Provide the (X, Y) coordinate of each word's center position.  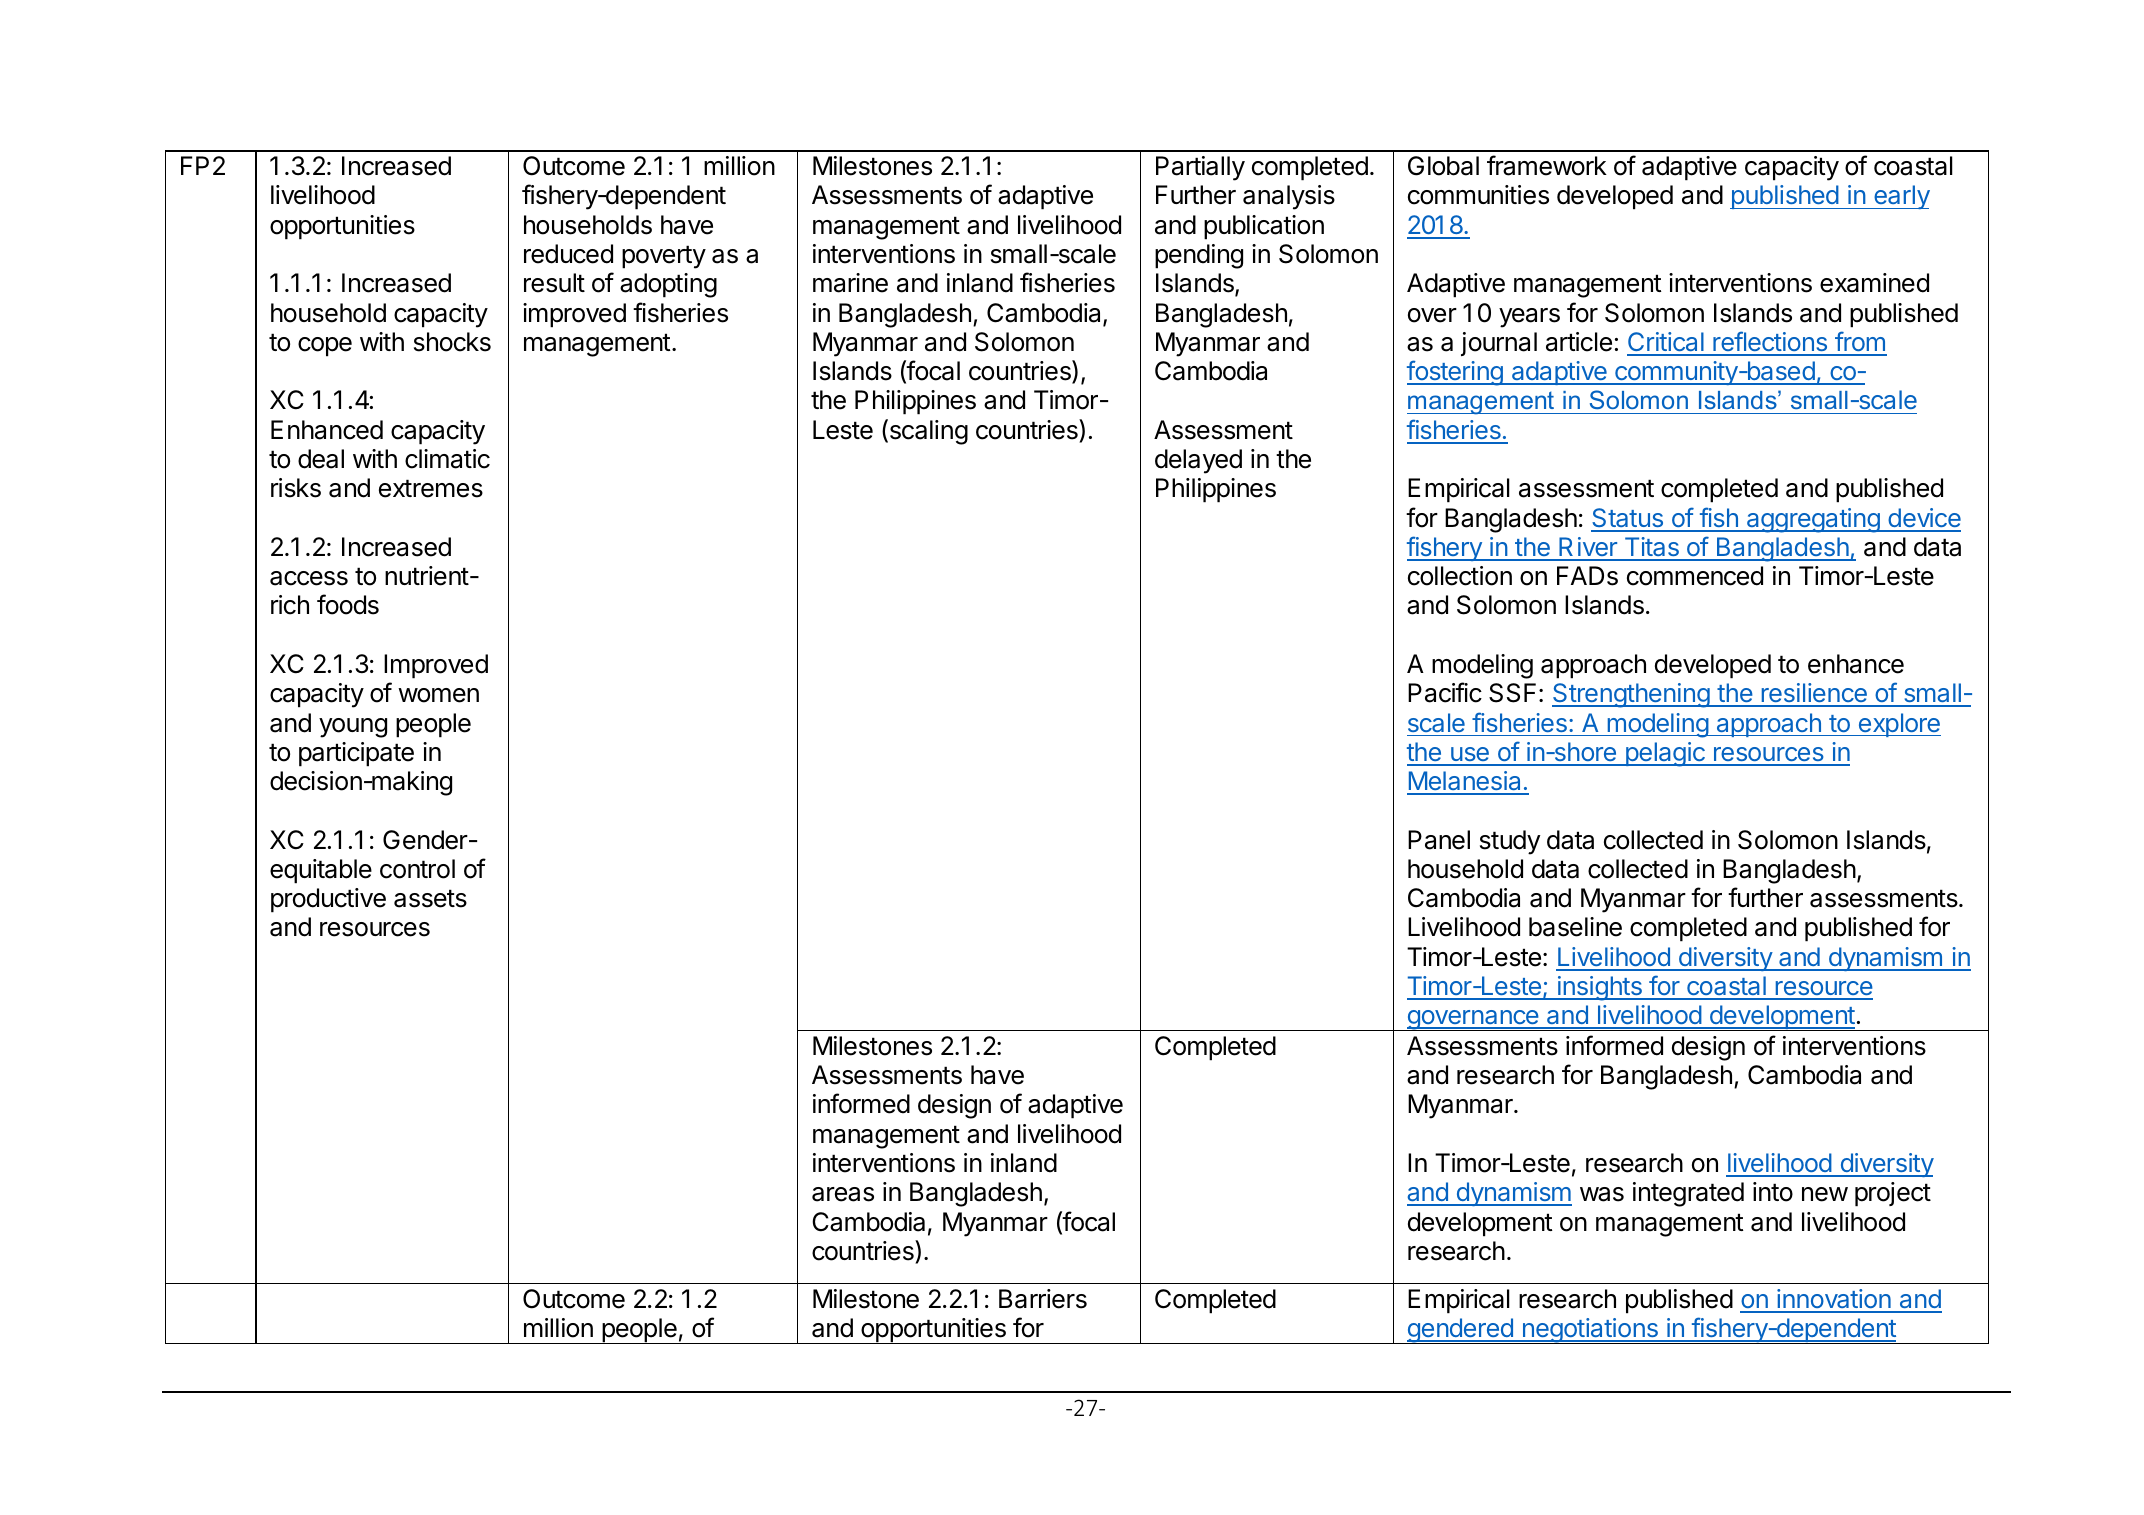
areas (843, 1194)
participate (356, 754)
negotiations (1590, 1331)
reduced (568, 254)
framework (1547, 165)
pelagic (1665, 754)
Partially (1200, 168)
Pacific (1445, 692)
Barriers (1043, 1299)
